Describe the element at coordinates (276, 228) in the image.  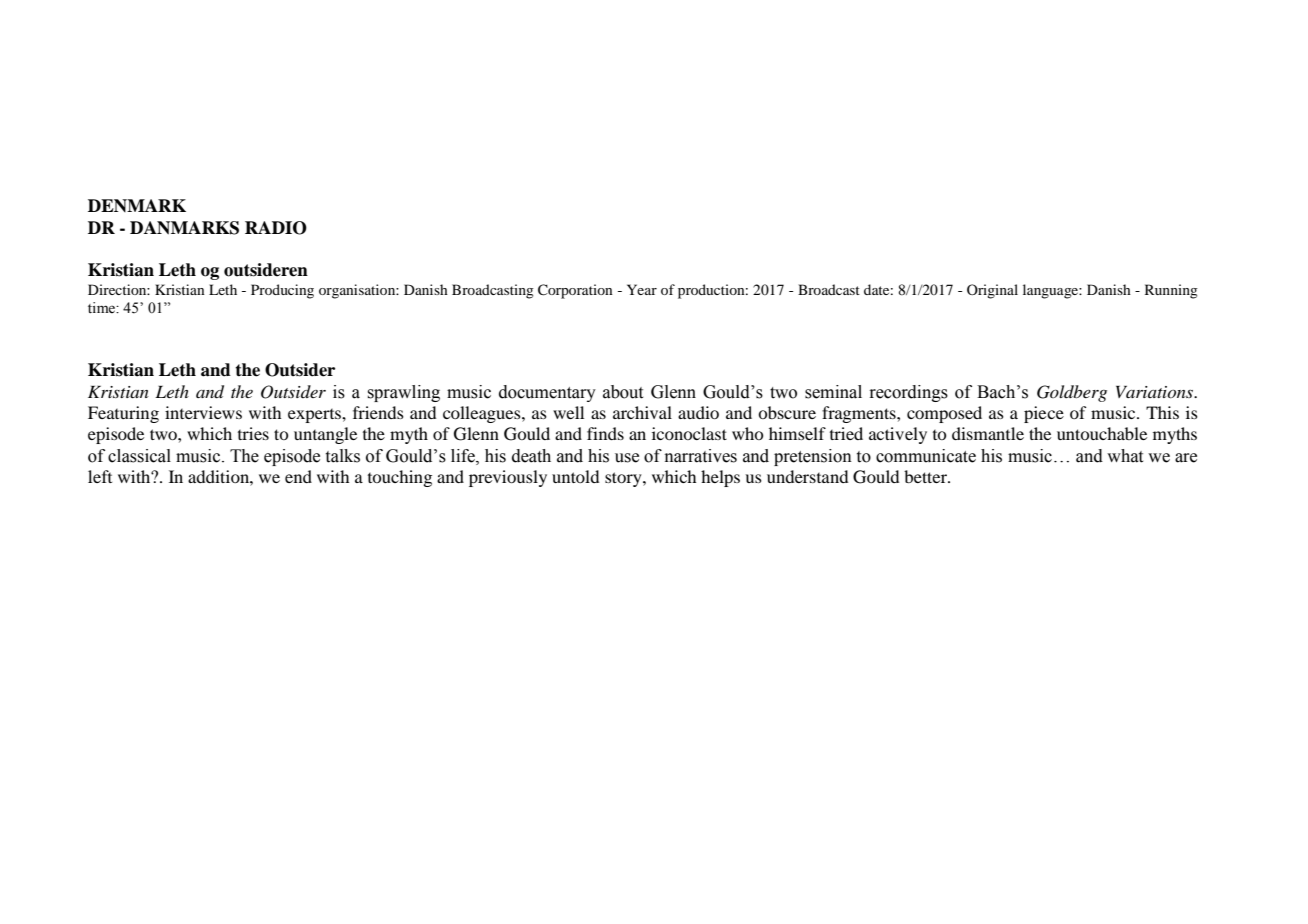
I see `RADIO` at that location.
